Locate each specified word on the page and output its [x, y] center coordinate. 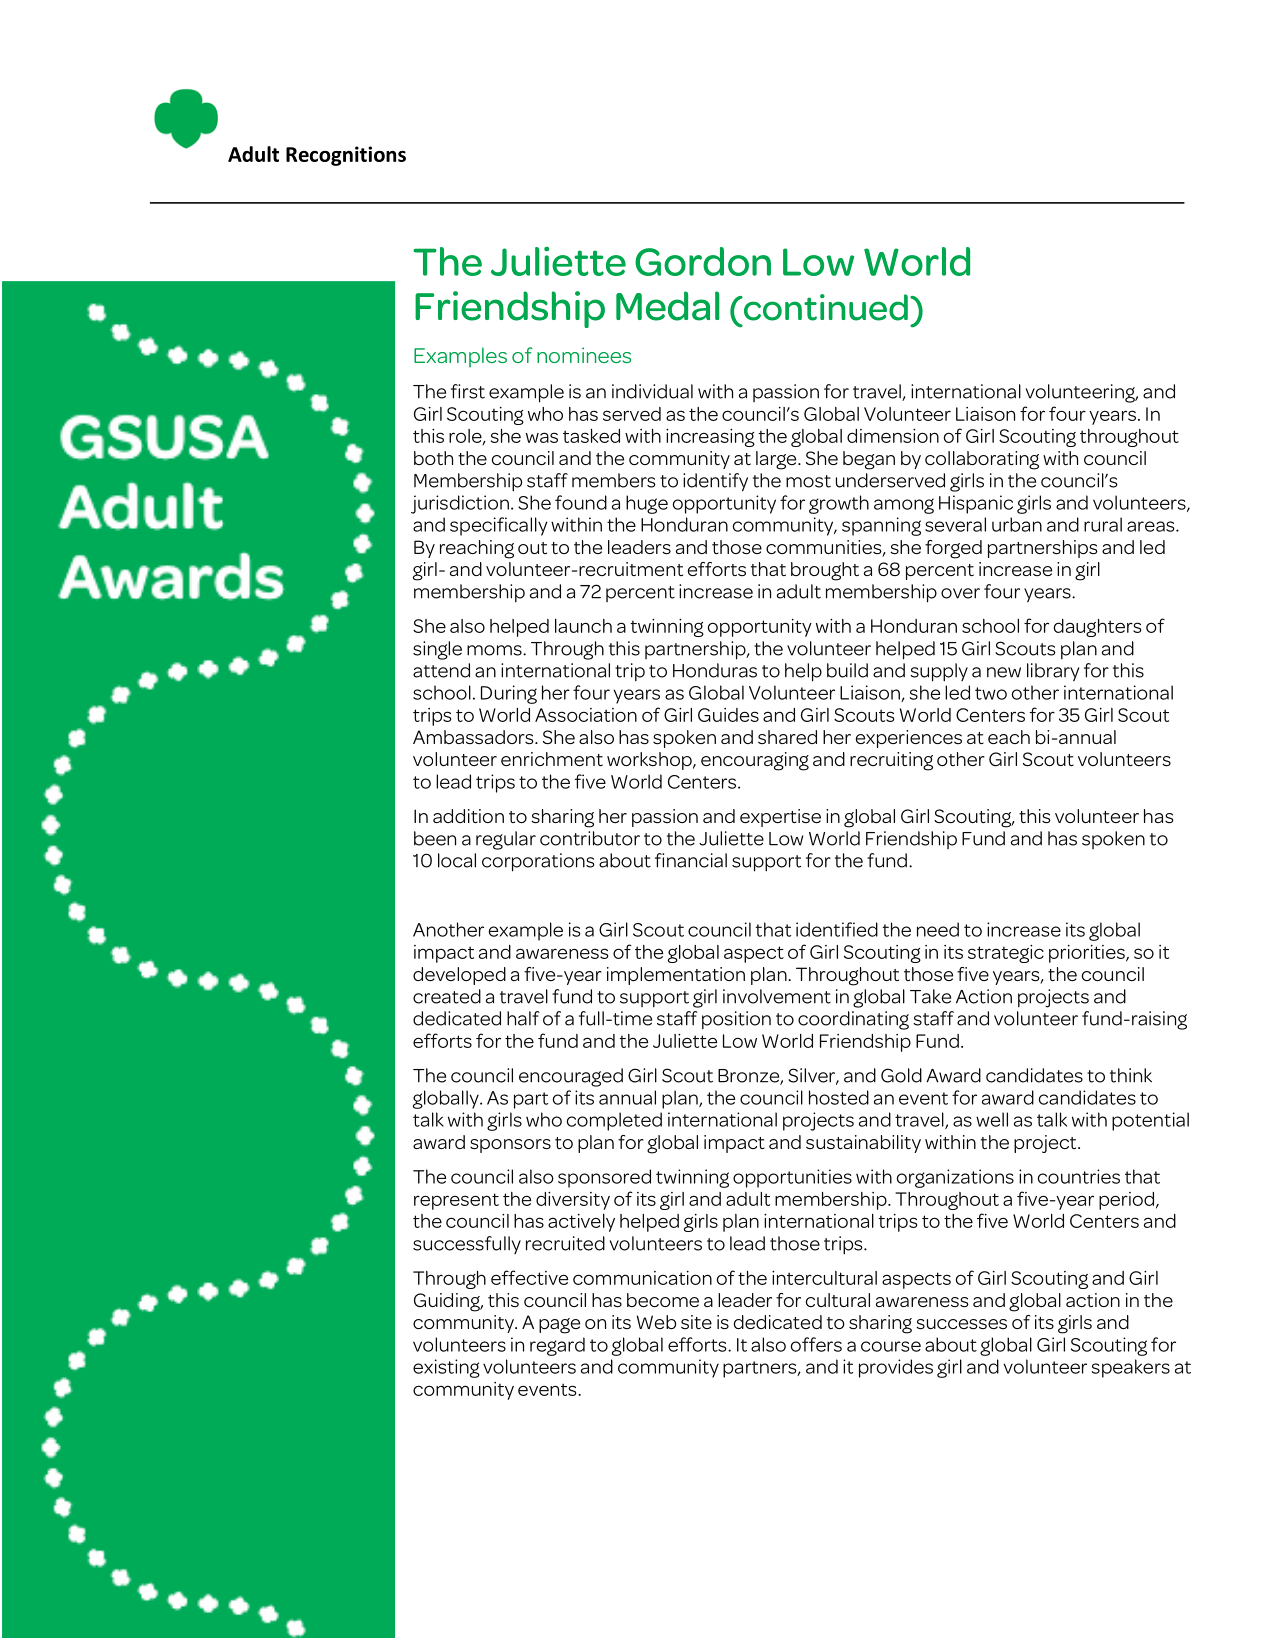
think [1131, 1075]
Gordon [703, 261]
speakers [1131, 1368]
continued [824, 307]
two [991, 693]
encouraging [755, 761]
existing [446, 1368]
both [433, 458]
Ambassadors [474, 737]
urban [1017, 524]
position [736, 1020]
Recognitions [346, 156]
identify [715, 482]
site [696, 1322]
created [447, 996]
